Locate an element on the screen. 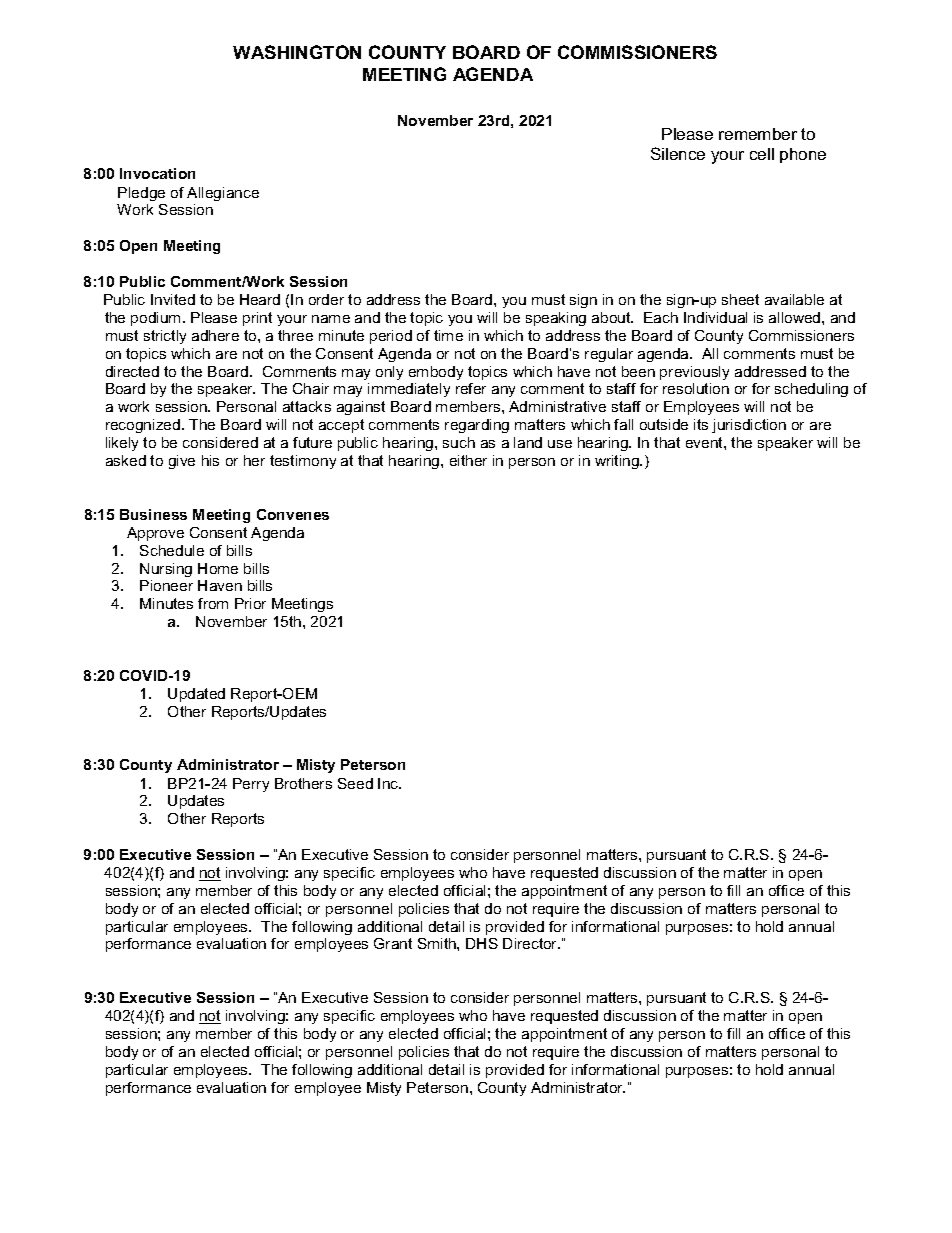  cell is located at coordinates (762, 154).
